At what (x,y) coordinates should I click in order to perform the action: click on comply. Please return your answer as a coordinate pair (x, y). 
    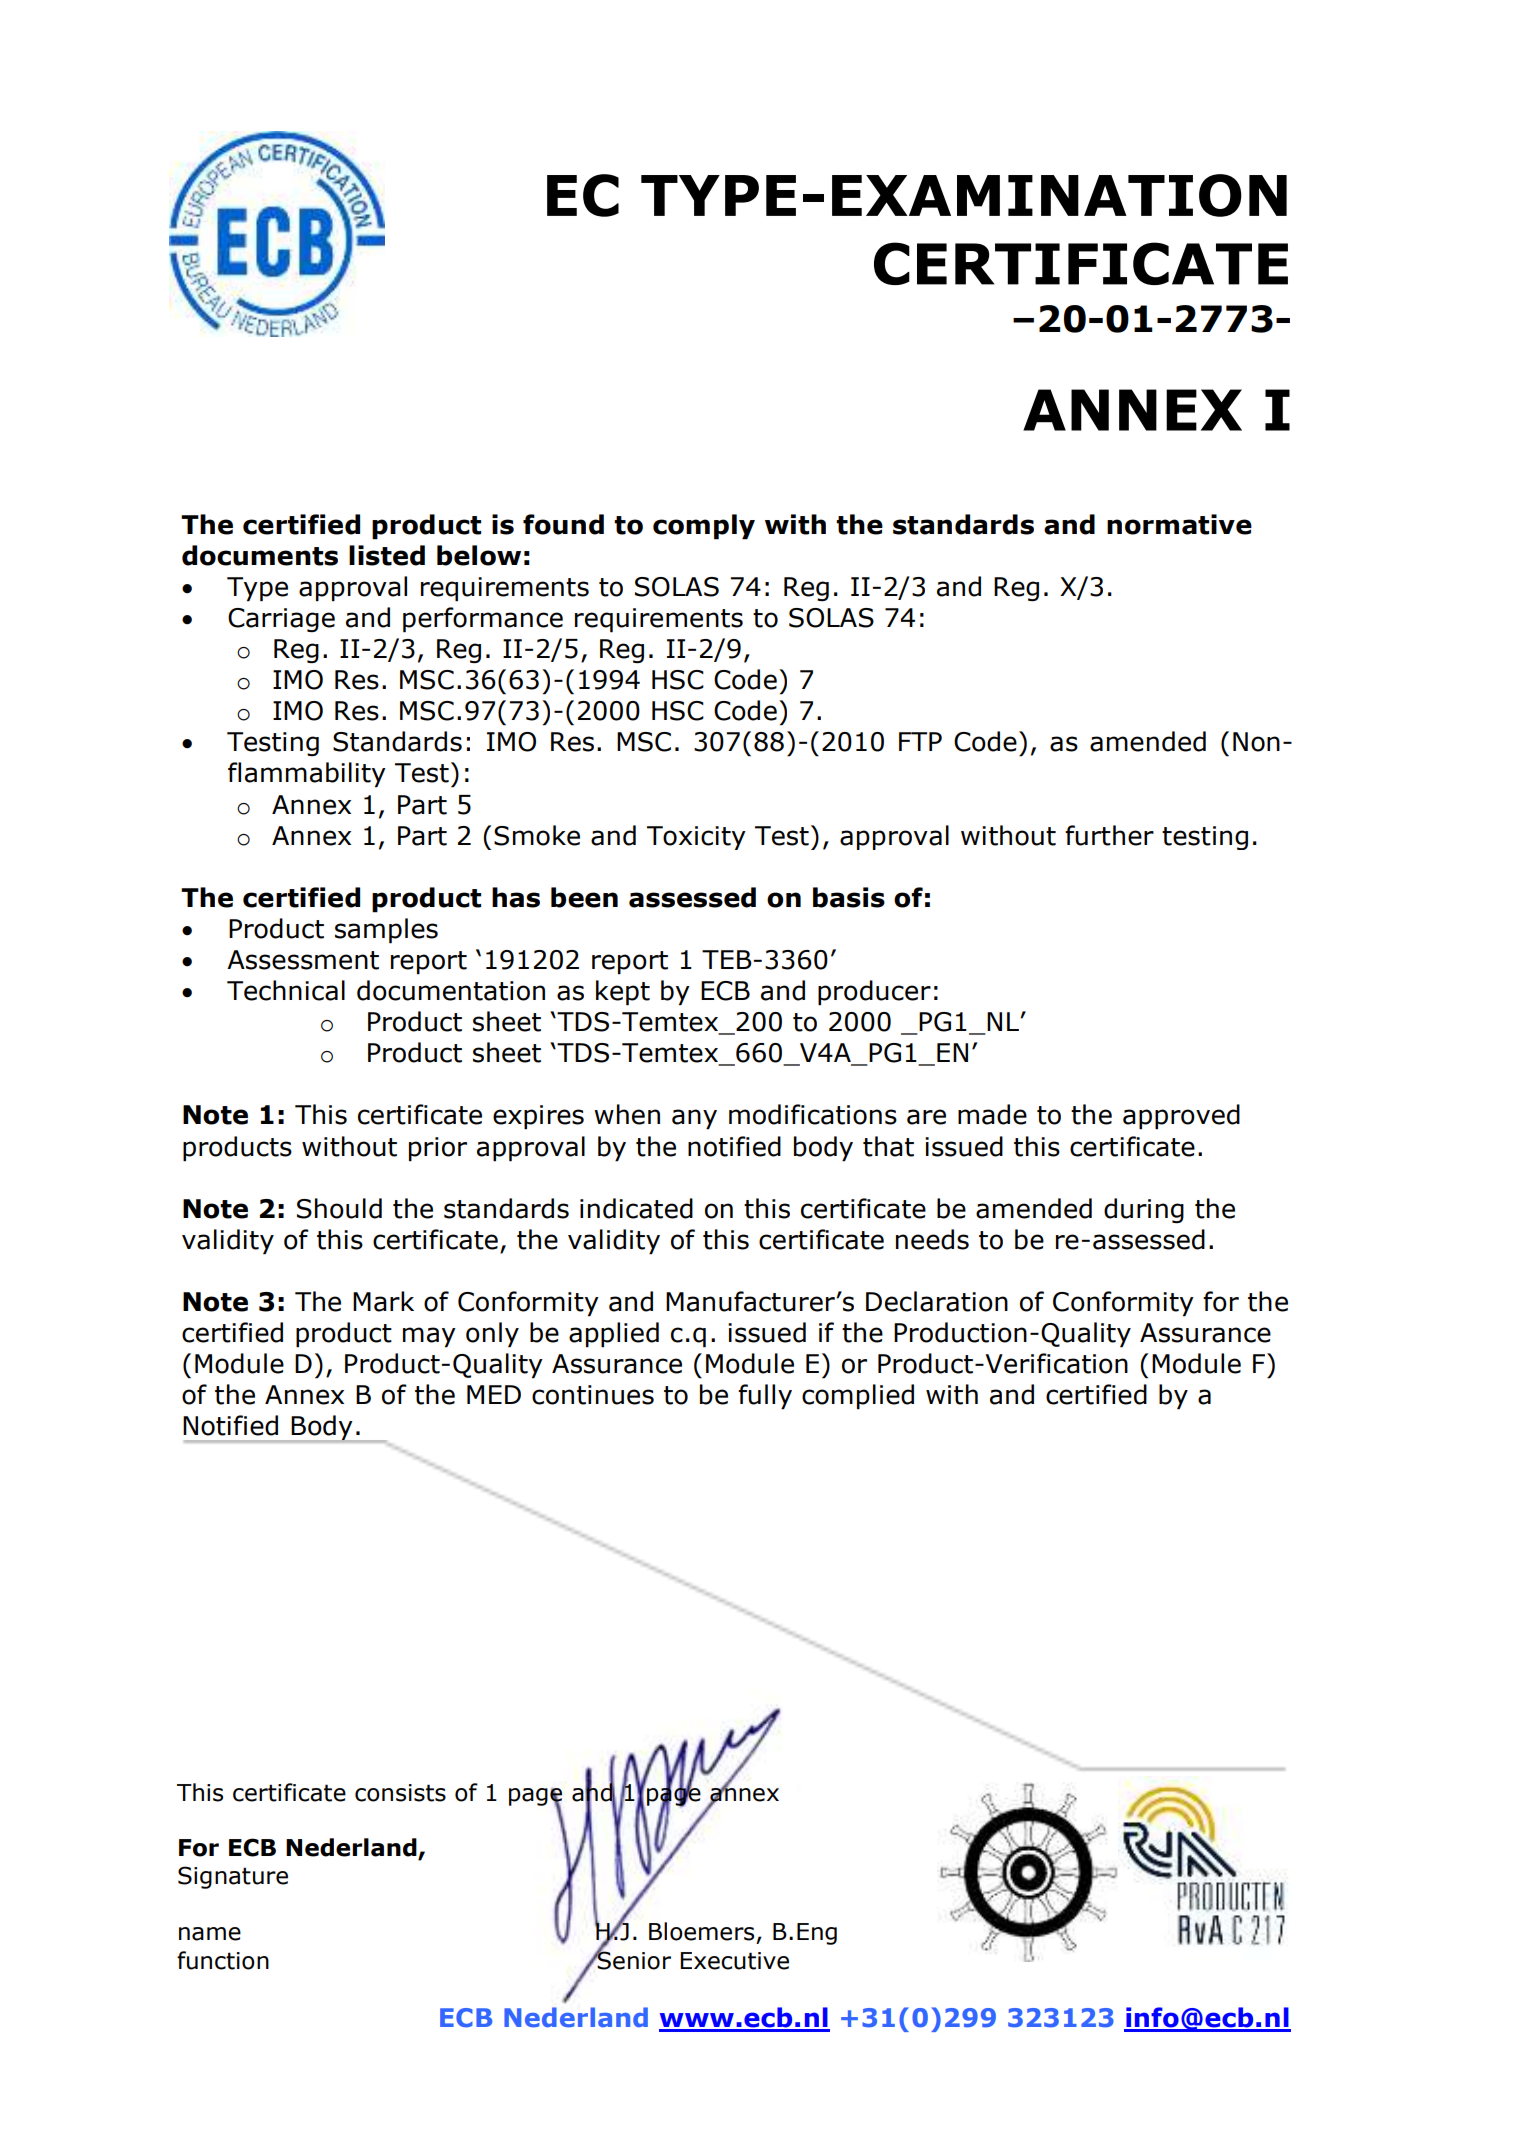
    Looking at the image, I should click on (704, 527).
